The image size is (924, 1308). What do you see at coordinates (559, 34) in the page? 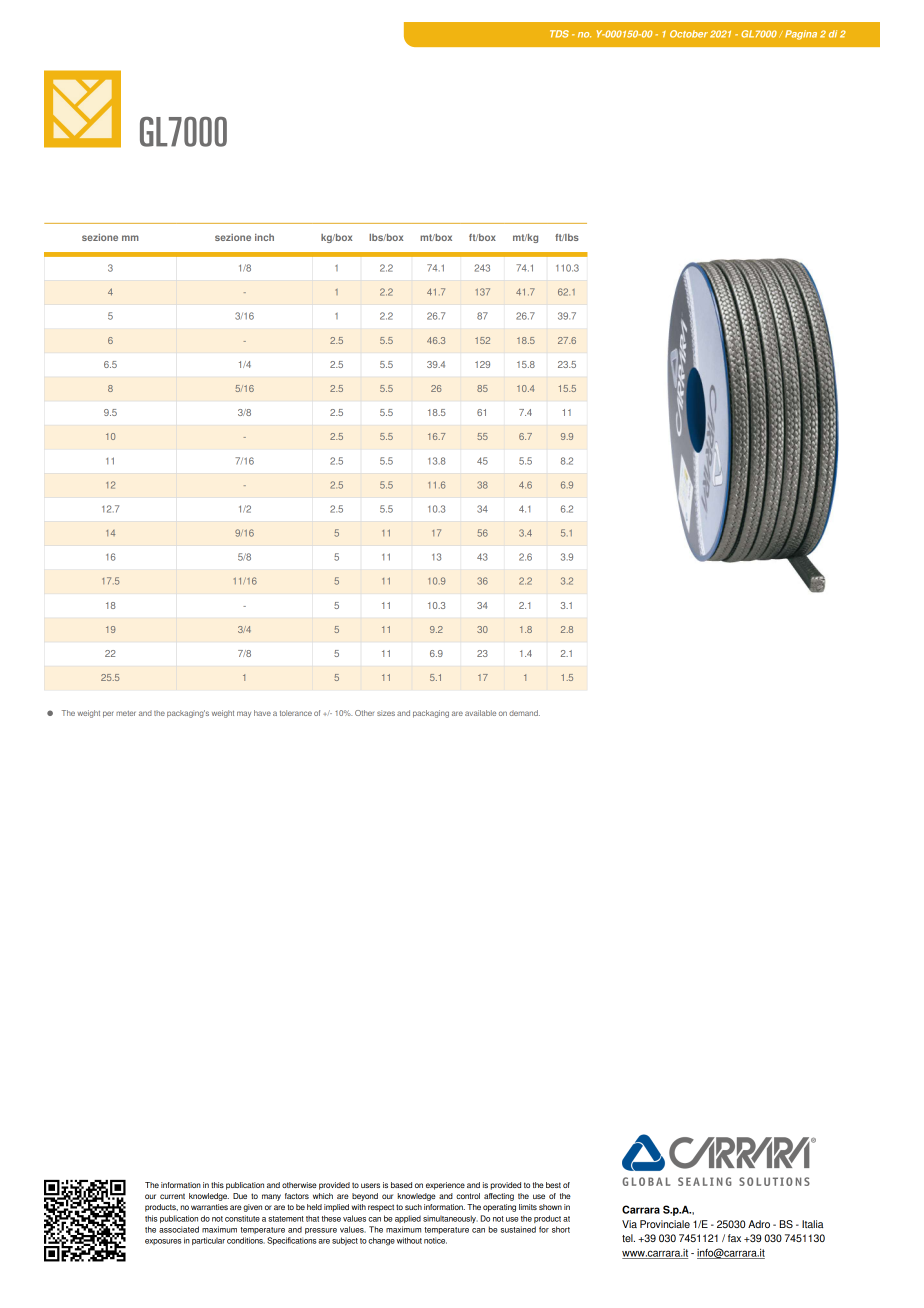
I see `TDS` at bounding box center [559, 34].
